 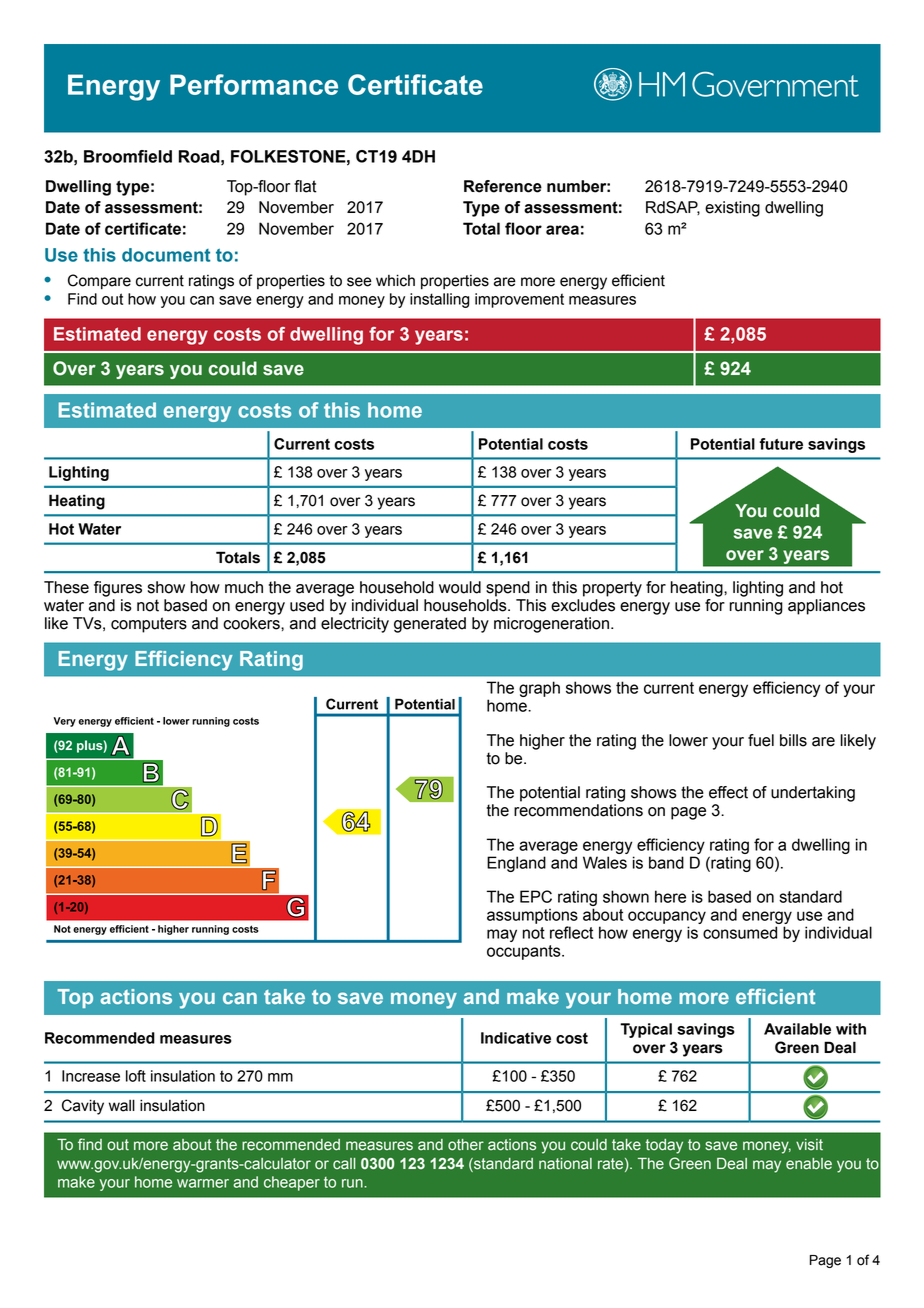 What do you see at coordinates (203, 1183) in the image?
I see `warmer` at bounding box center [203, 1183].
